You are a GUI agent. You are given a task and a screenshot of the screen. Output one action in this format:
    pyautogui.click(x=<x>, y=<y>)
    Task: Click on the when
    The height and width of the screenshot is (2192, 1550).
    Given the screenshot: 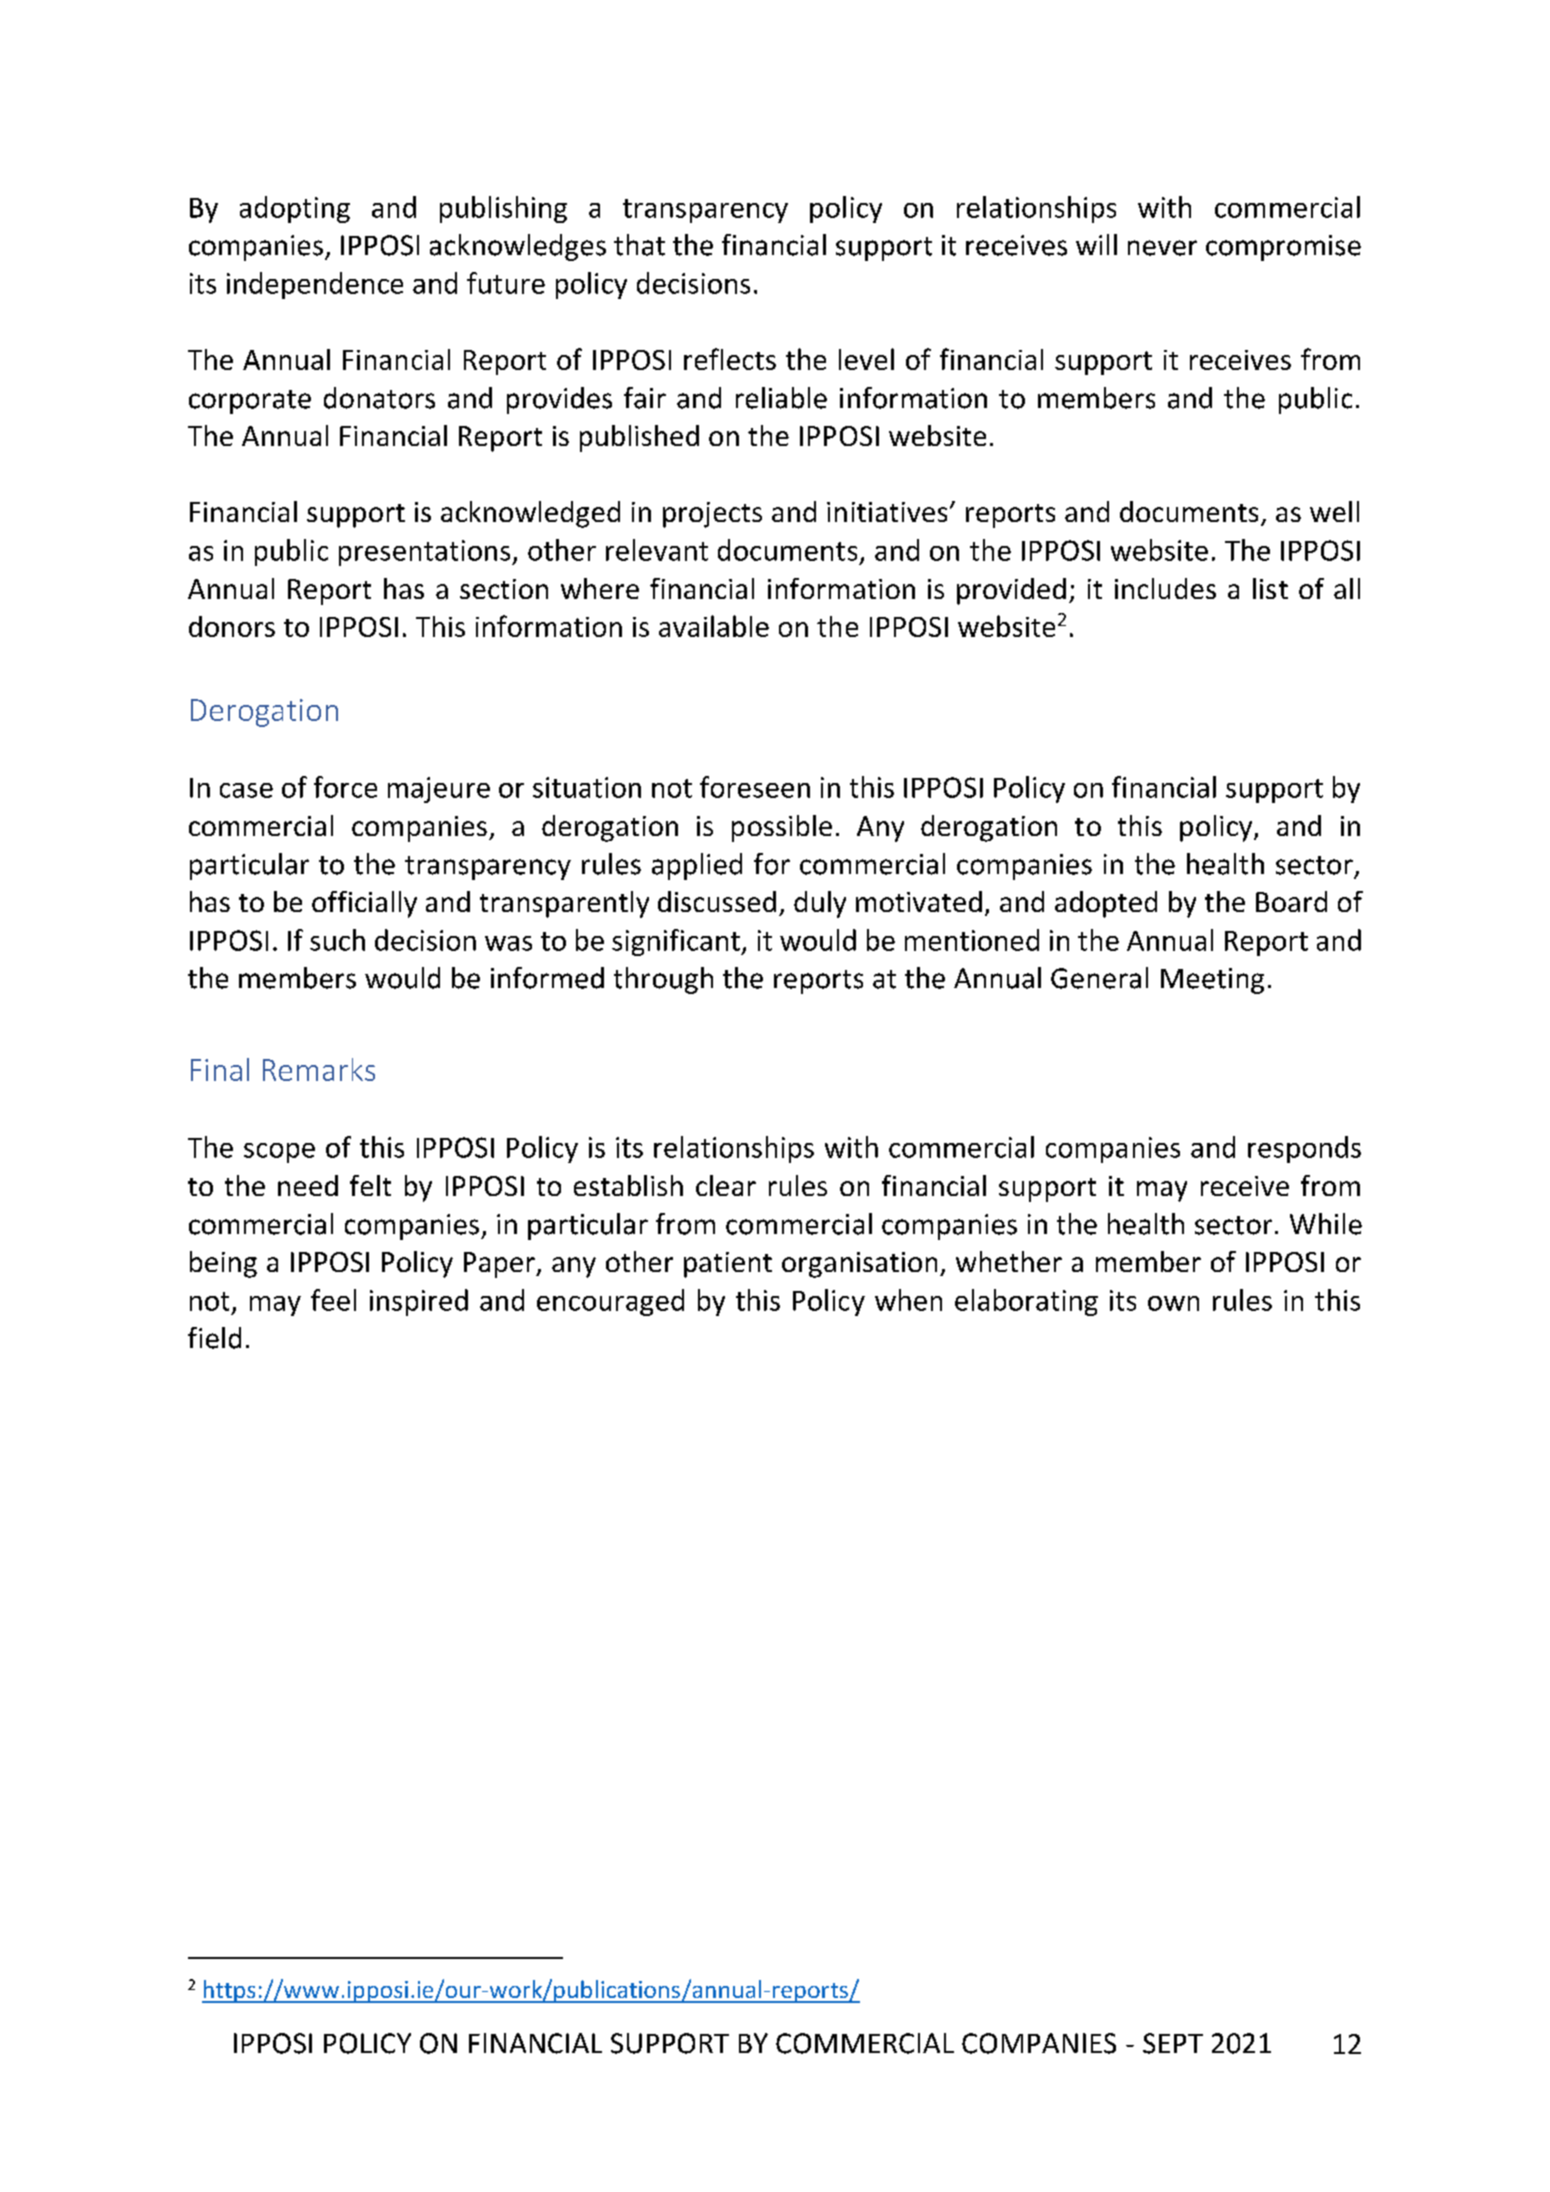 What is the action you would take?
    pyautogui.click(x=908, y=1300)
